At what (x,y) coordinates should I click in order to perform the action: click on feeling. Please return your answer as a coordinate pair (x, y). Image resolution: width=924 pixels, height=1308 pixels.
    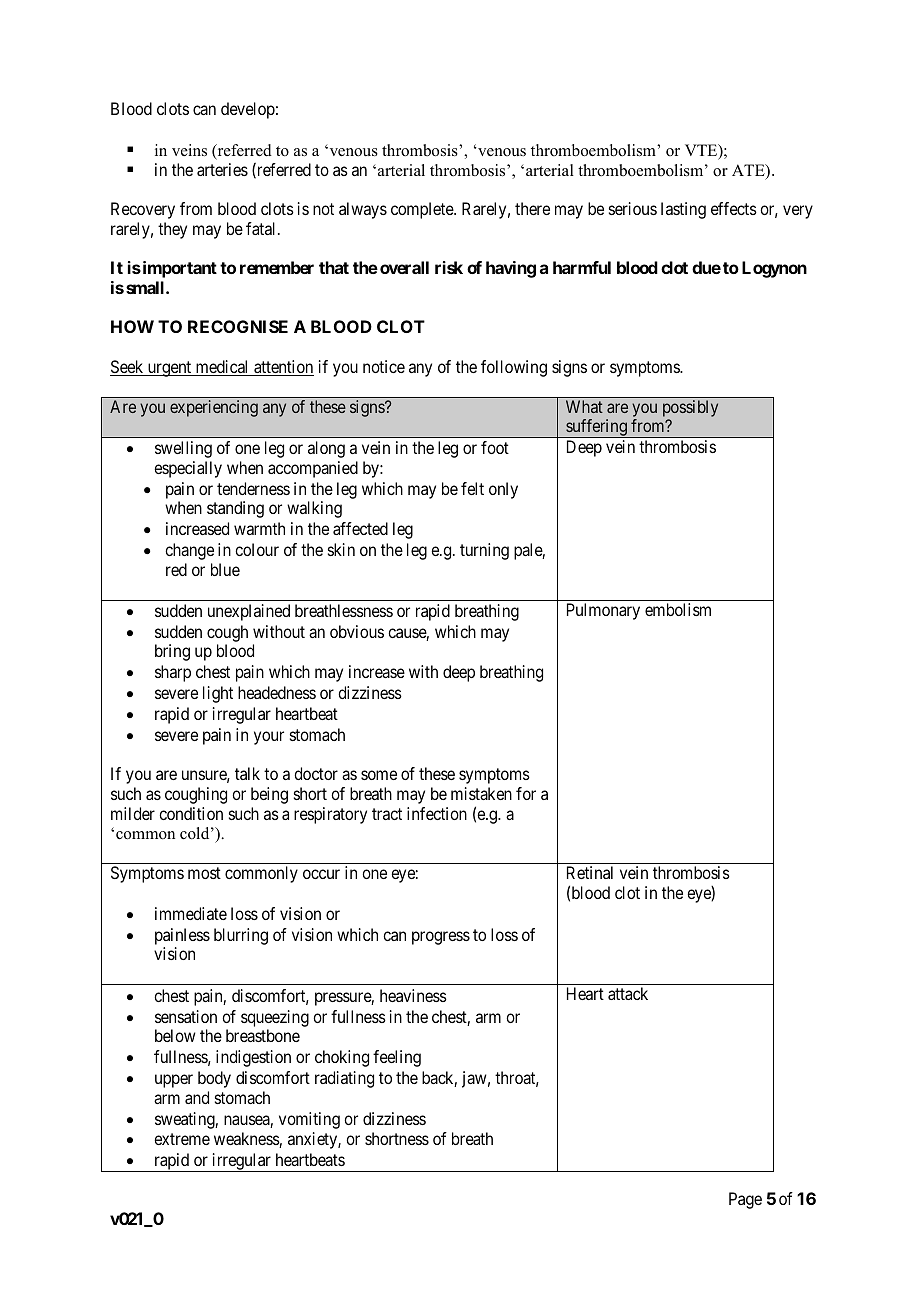
    Looking at the image, I should click on (397, 1058).
